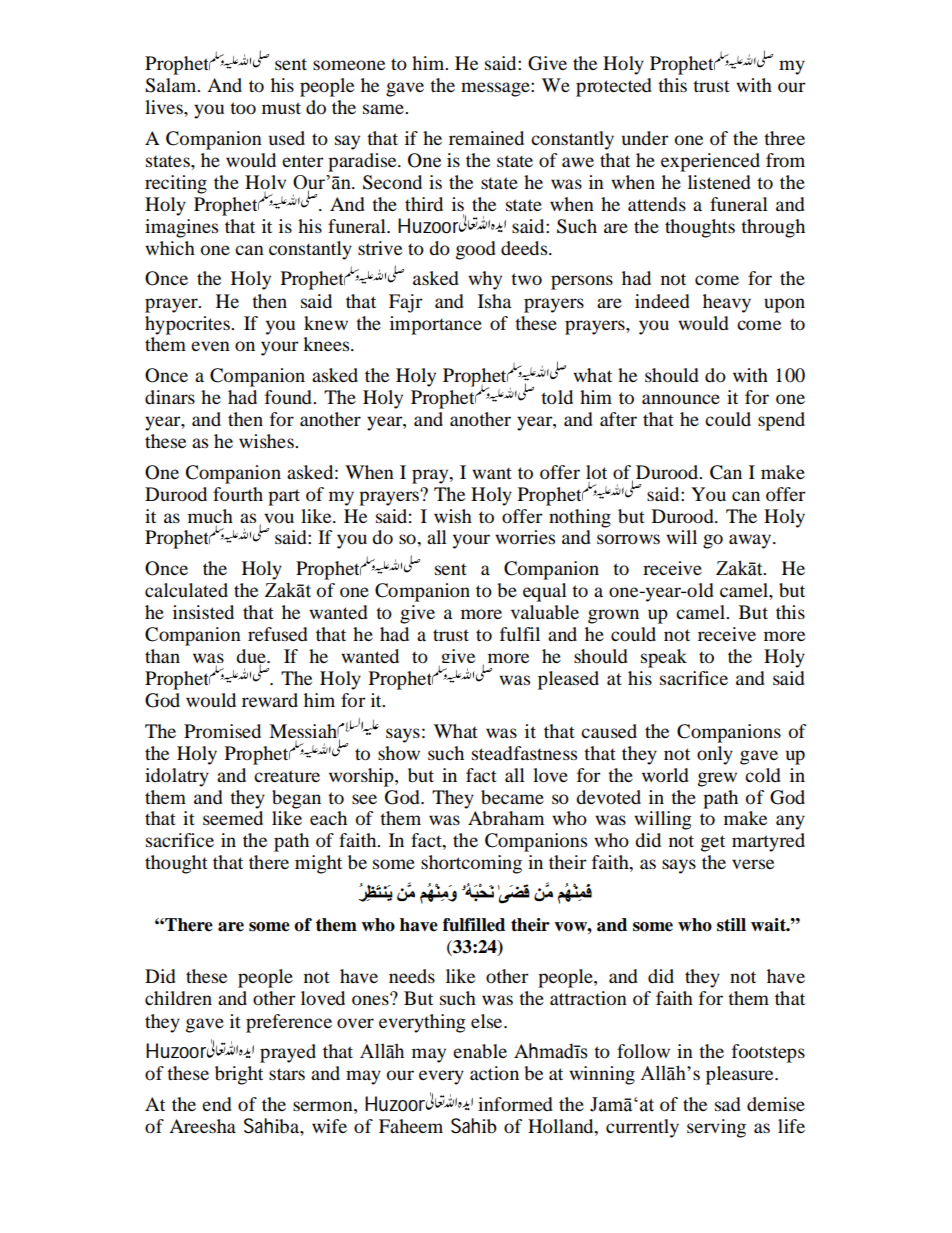 This screenshot has height=1233, width=952. I want to click on bright, so click(239, 1075).
